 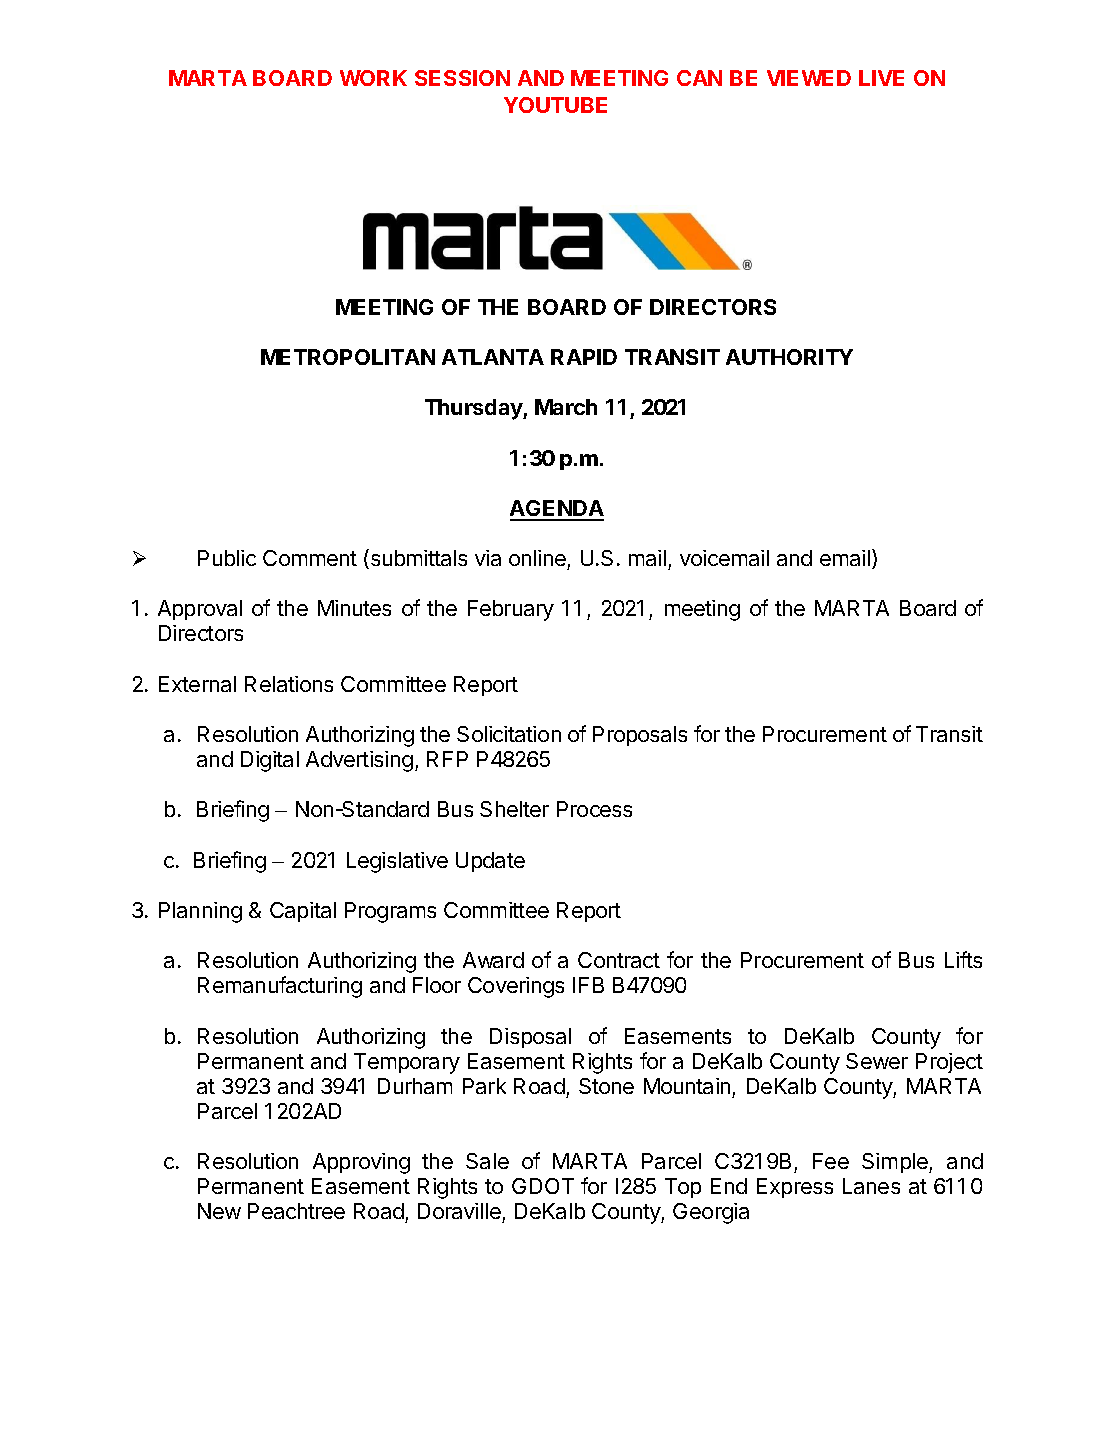 What do you see at coordinates (303, 912) in the screenshot?
I see `Capital` at bounding box center [303, 912].
